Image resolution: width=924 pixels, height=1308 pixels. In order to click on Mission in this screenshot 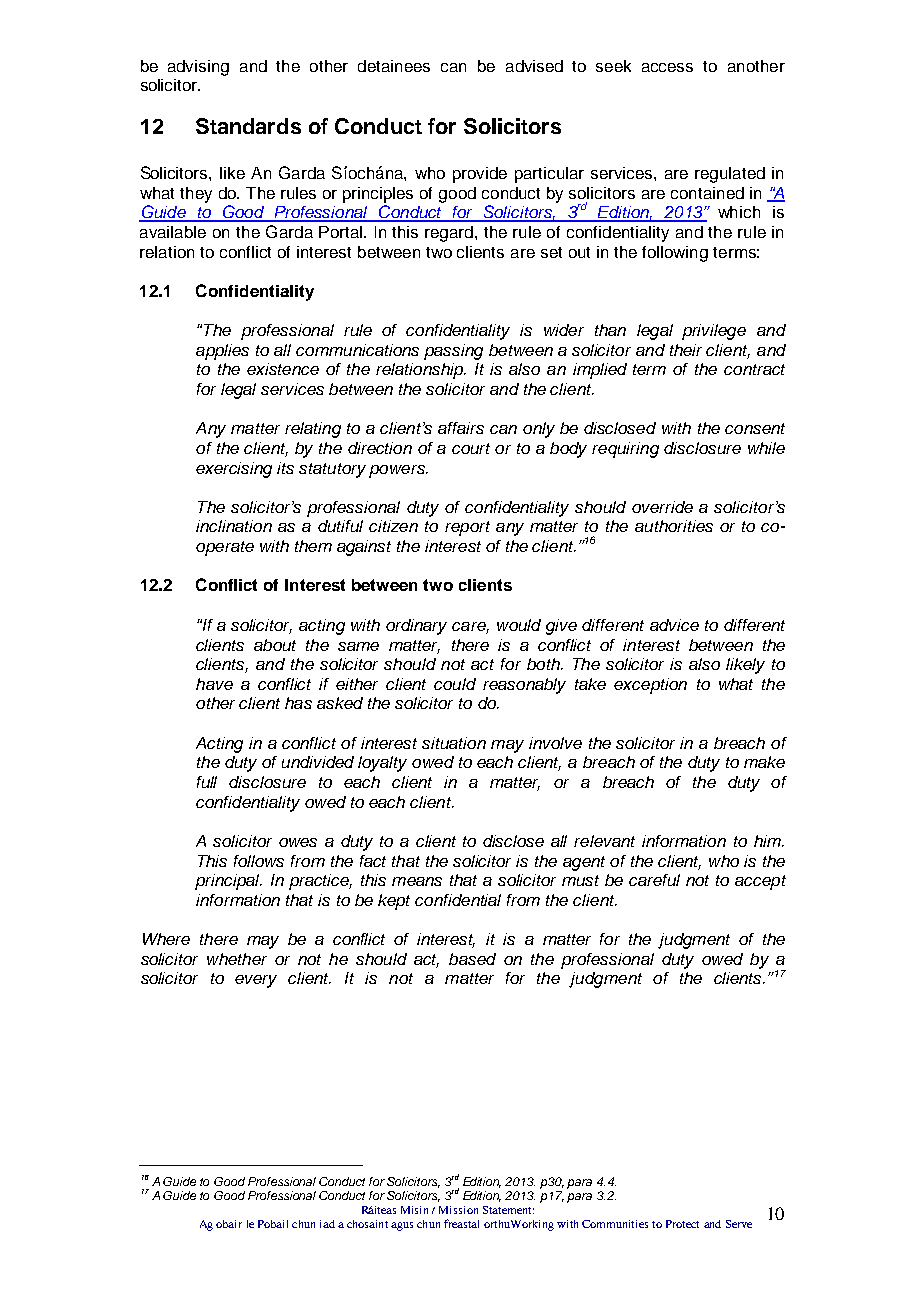, I will do `click(458, 1210)`.
